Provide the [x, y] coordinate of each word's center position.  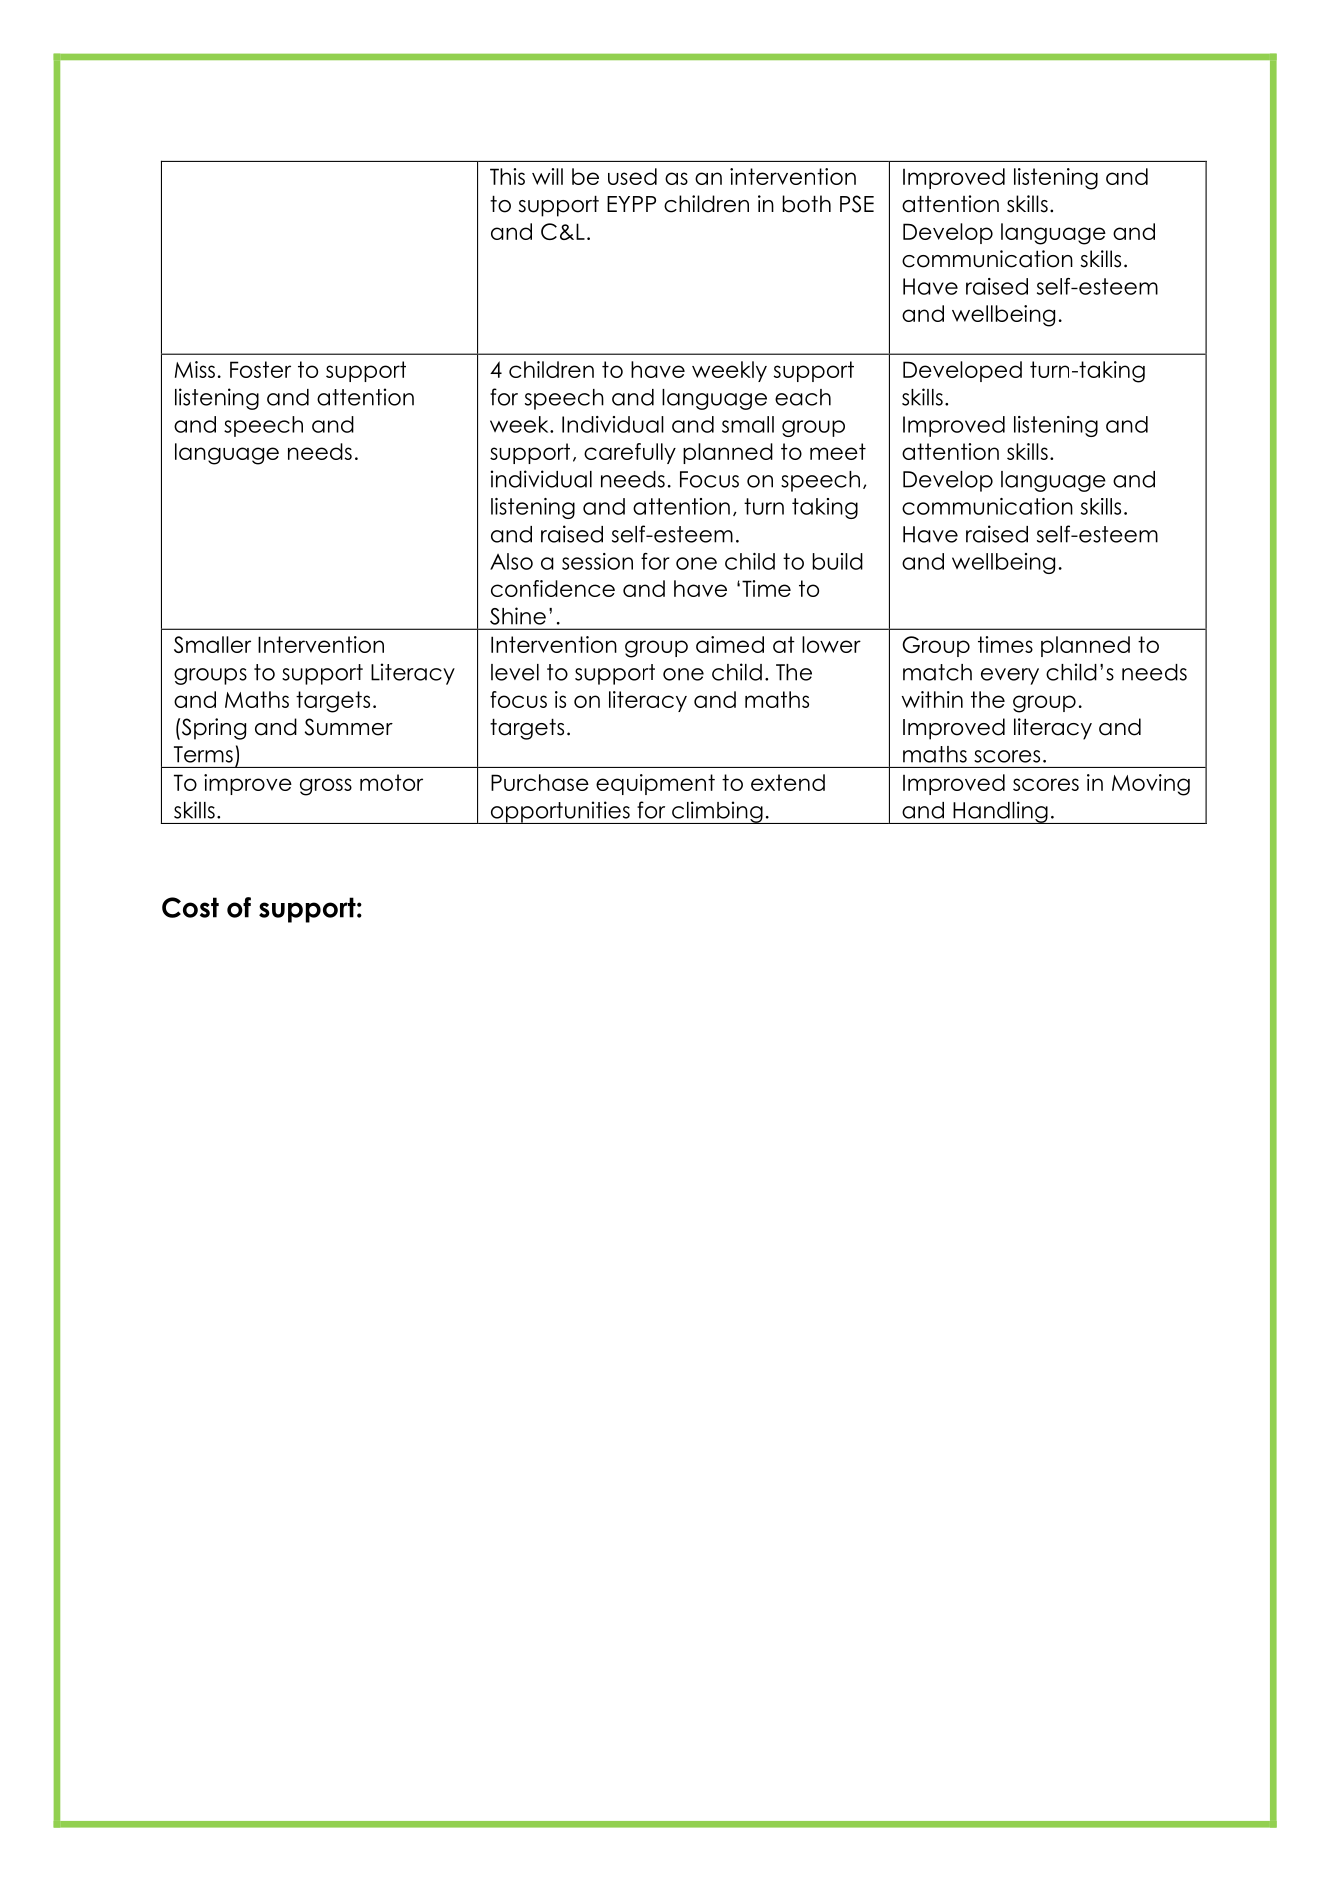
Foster [260, 369]
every [1010, 676]
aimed [730, 644]
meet [838, 451]
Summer [349, 727]
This [507, 176]
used [632, 176]
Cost [190, 907]
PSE [857, 204]
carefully [630, 453]
